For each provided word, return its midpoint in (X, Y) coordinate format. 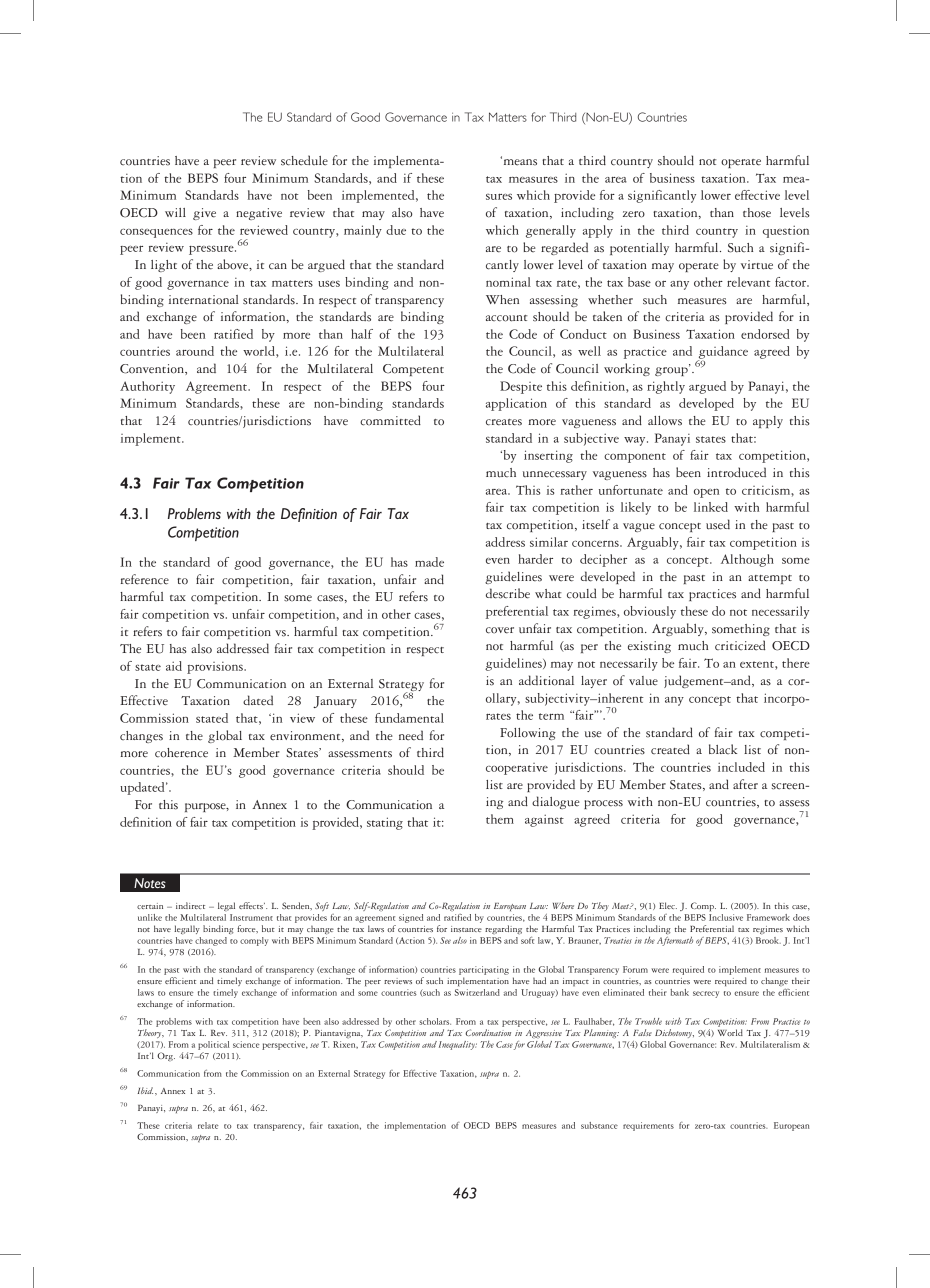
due (396, 230)
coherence (181, 753)
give (204, 214)
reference (145, 579)
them (500, 819)
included (741, 767)
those (757, 213)
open (706, 493)
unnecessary (555, 475)
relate (208, 1125)
